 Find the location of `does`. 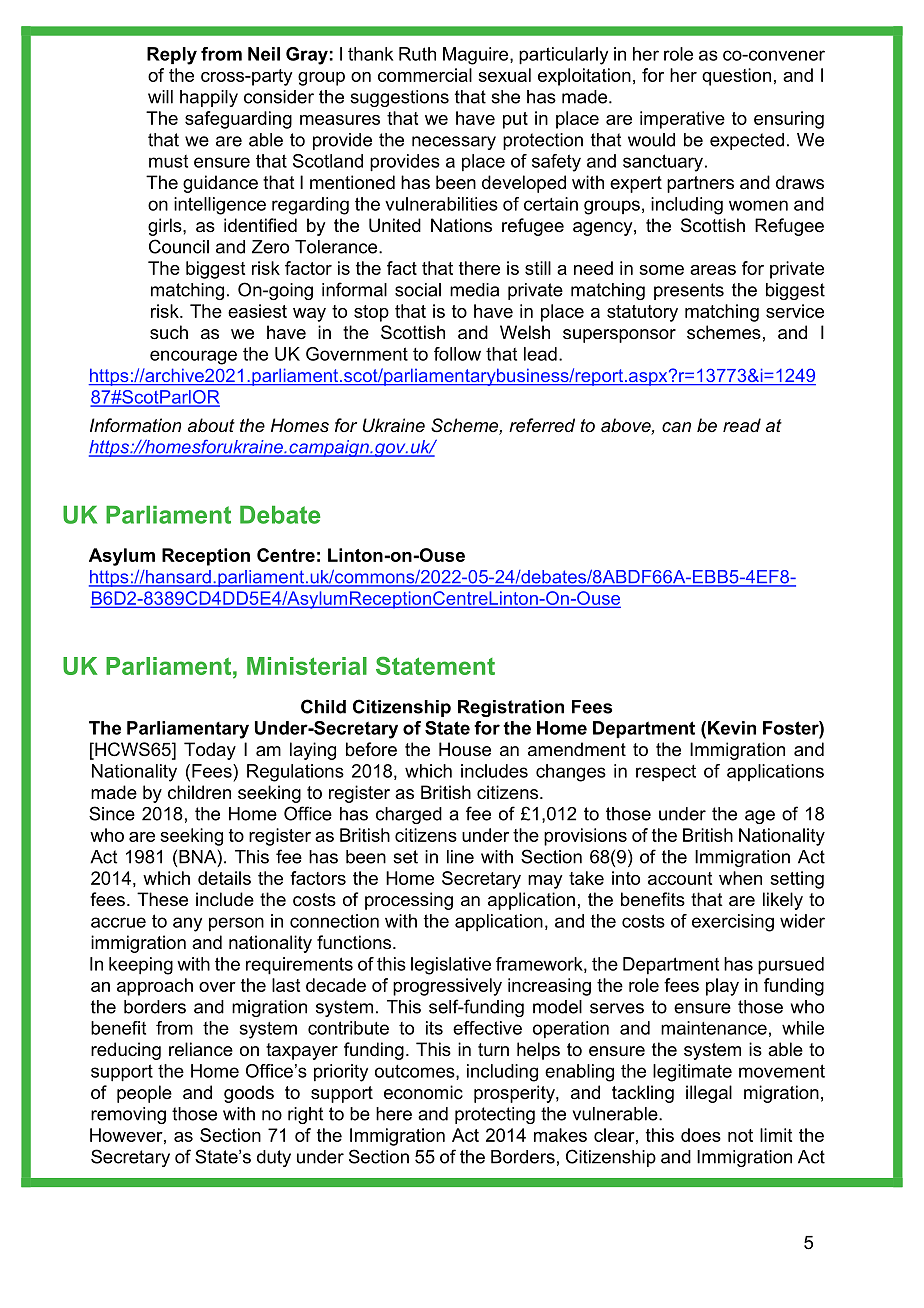

does is located at coordinates (701, 1135).
